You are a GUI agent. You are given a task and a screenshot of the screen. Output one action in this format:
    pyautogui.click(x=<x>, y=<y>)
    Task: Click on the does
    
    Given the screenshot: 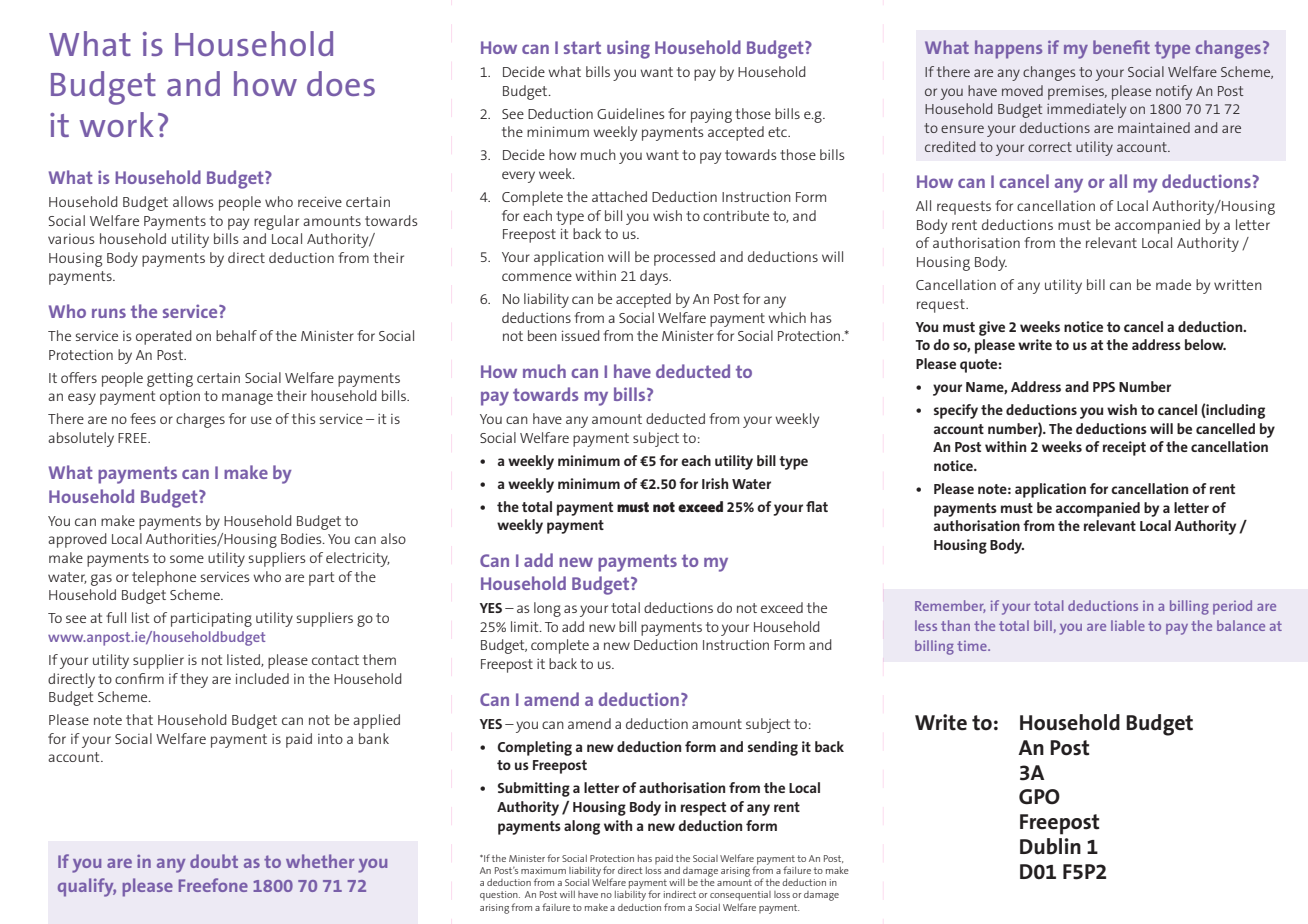 What is the action you would take?
    pyautogui.click(x=341, y=83)
